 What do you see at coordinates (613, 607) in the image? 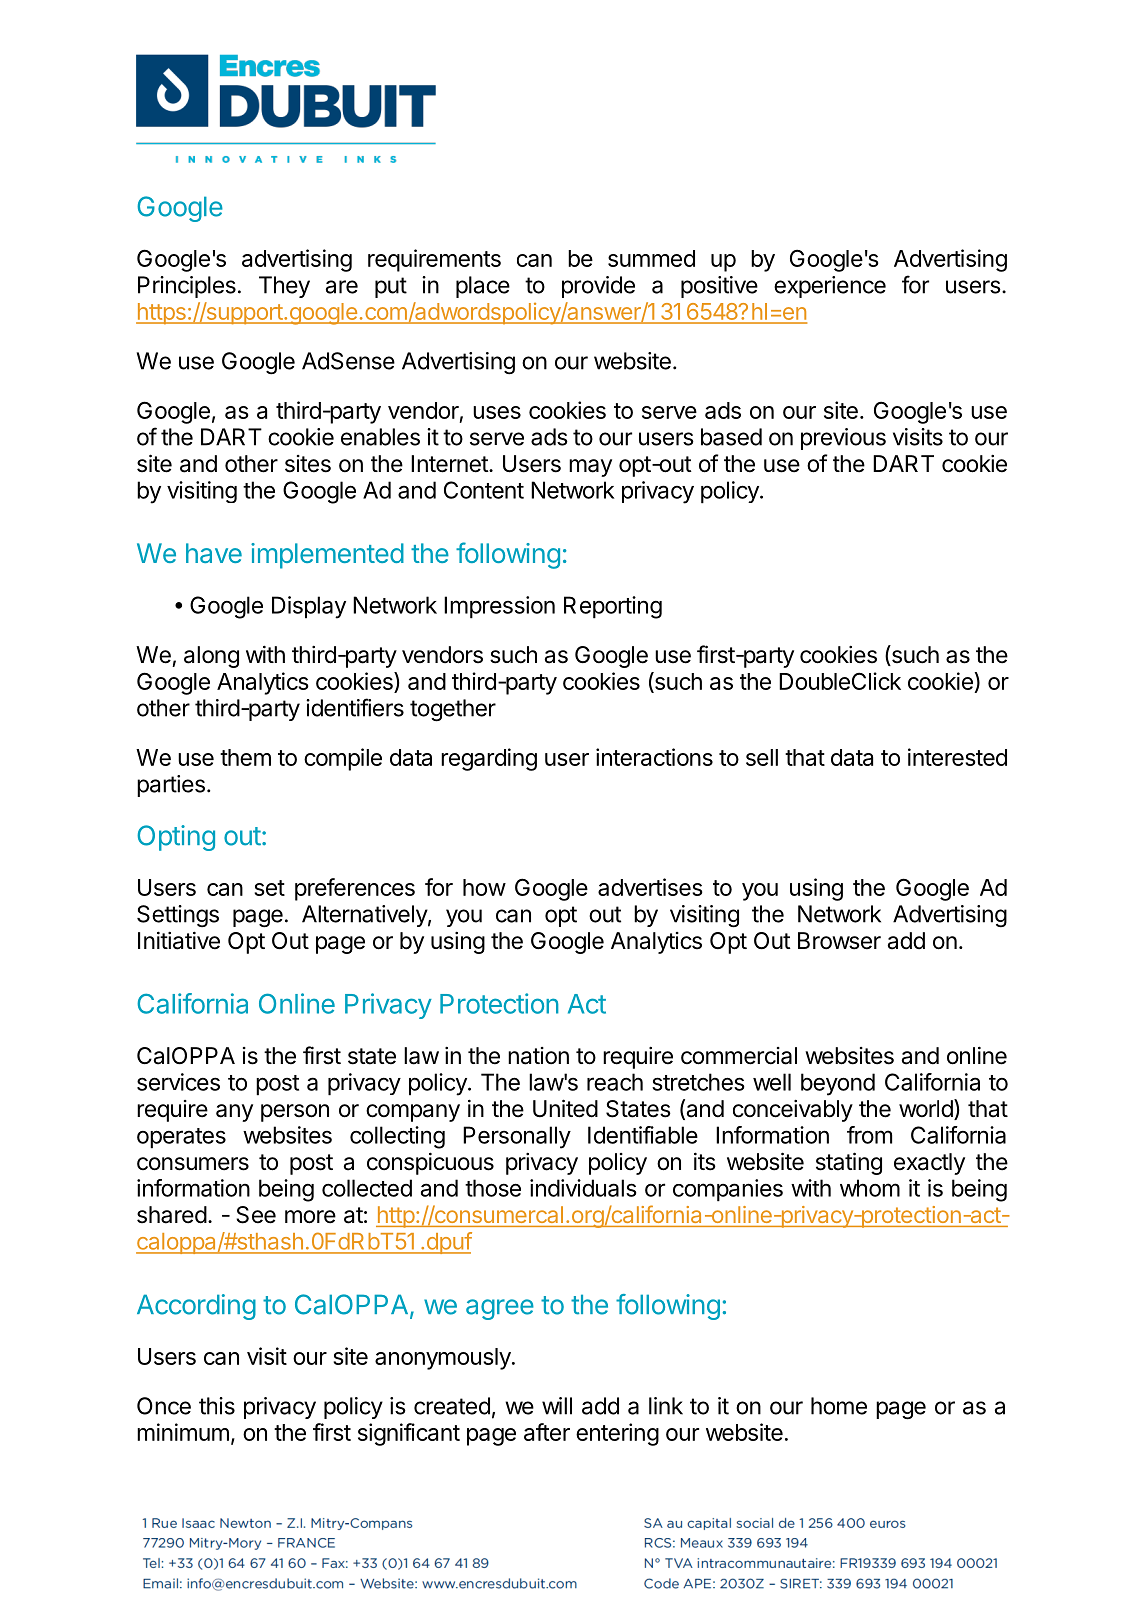
I see `Reporting` at bounding box center [613, 607].
